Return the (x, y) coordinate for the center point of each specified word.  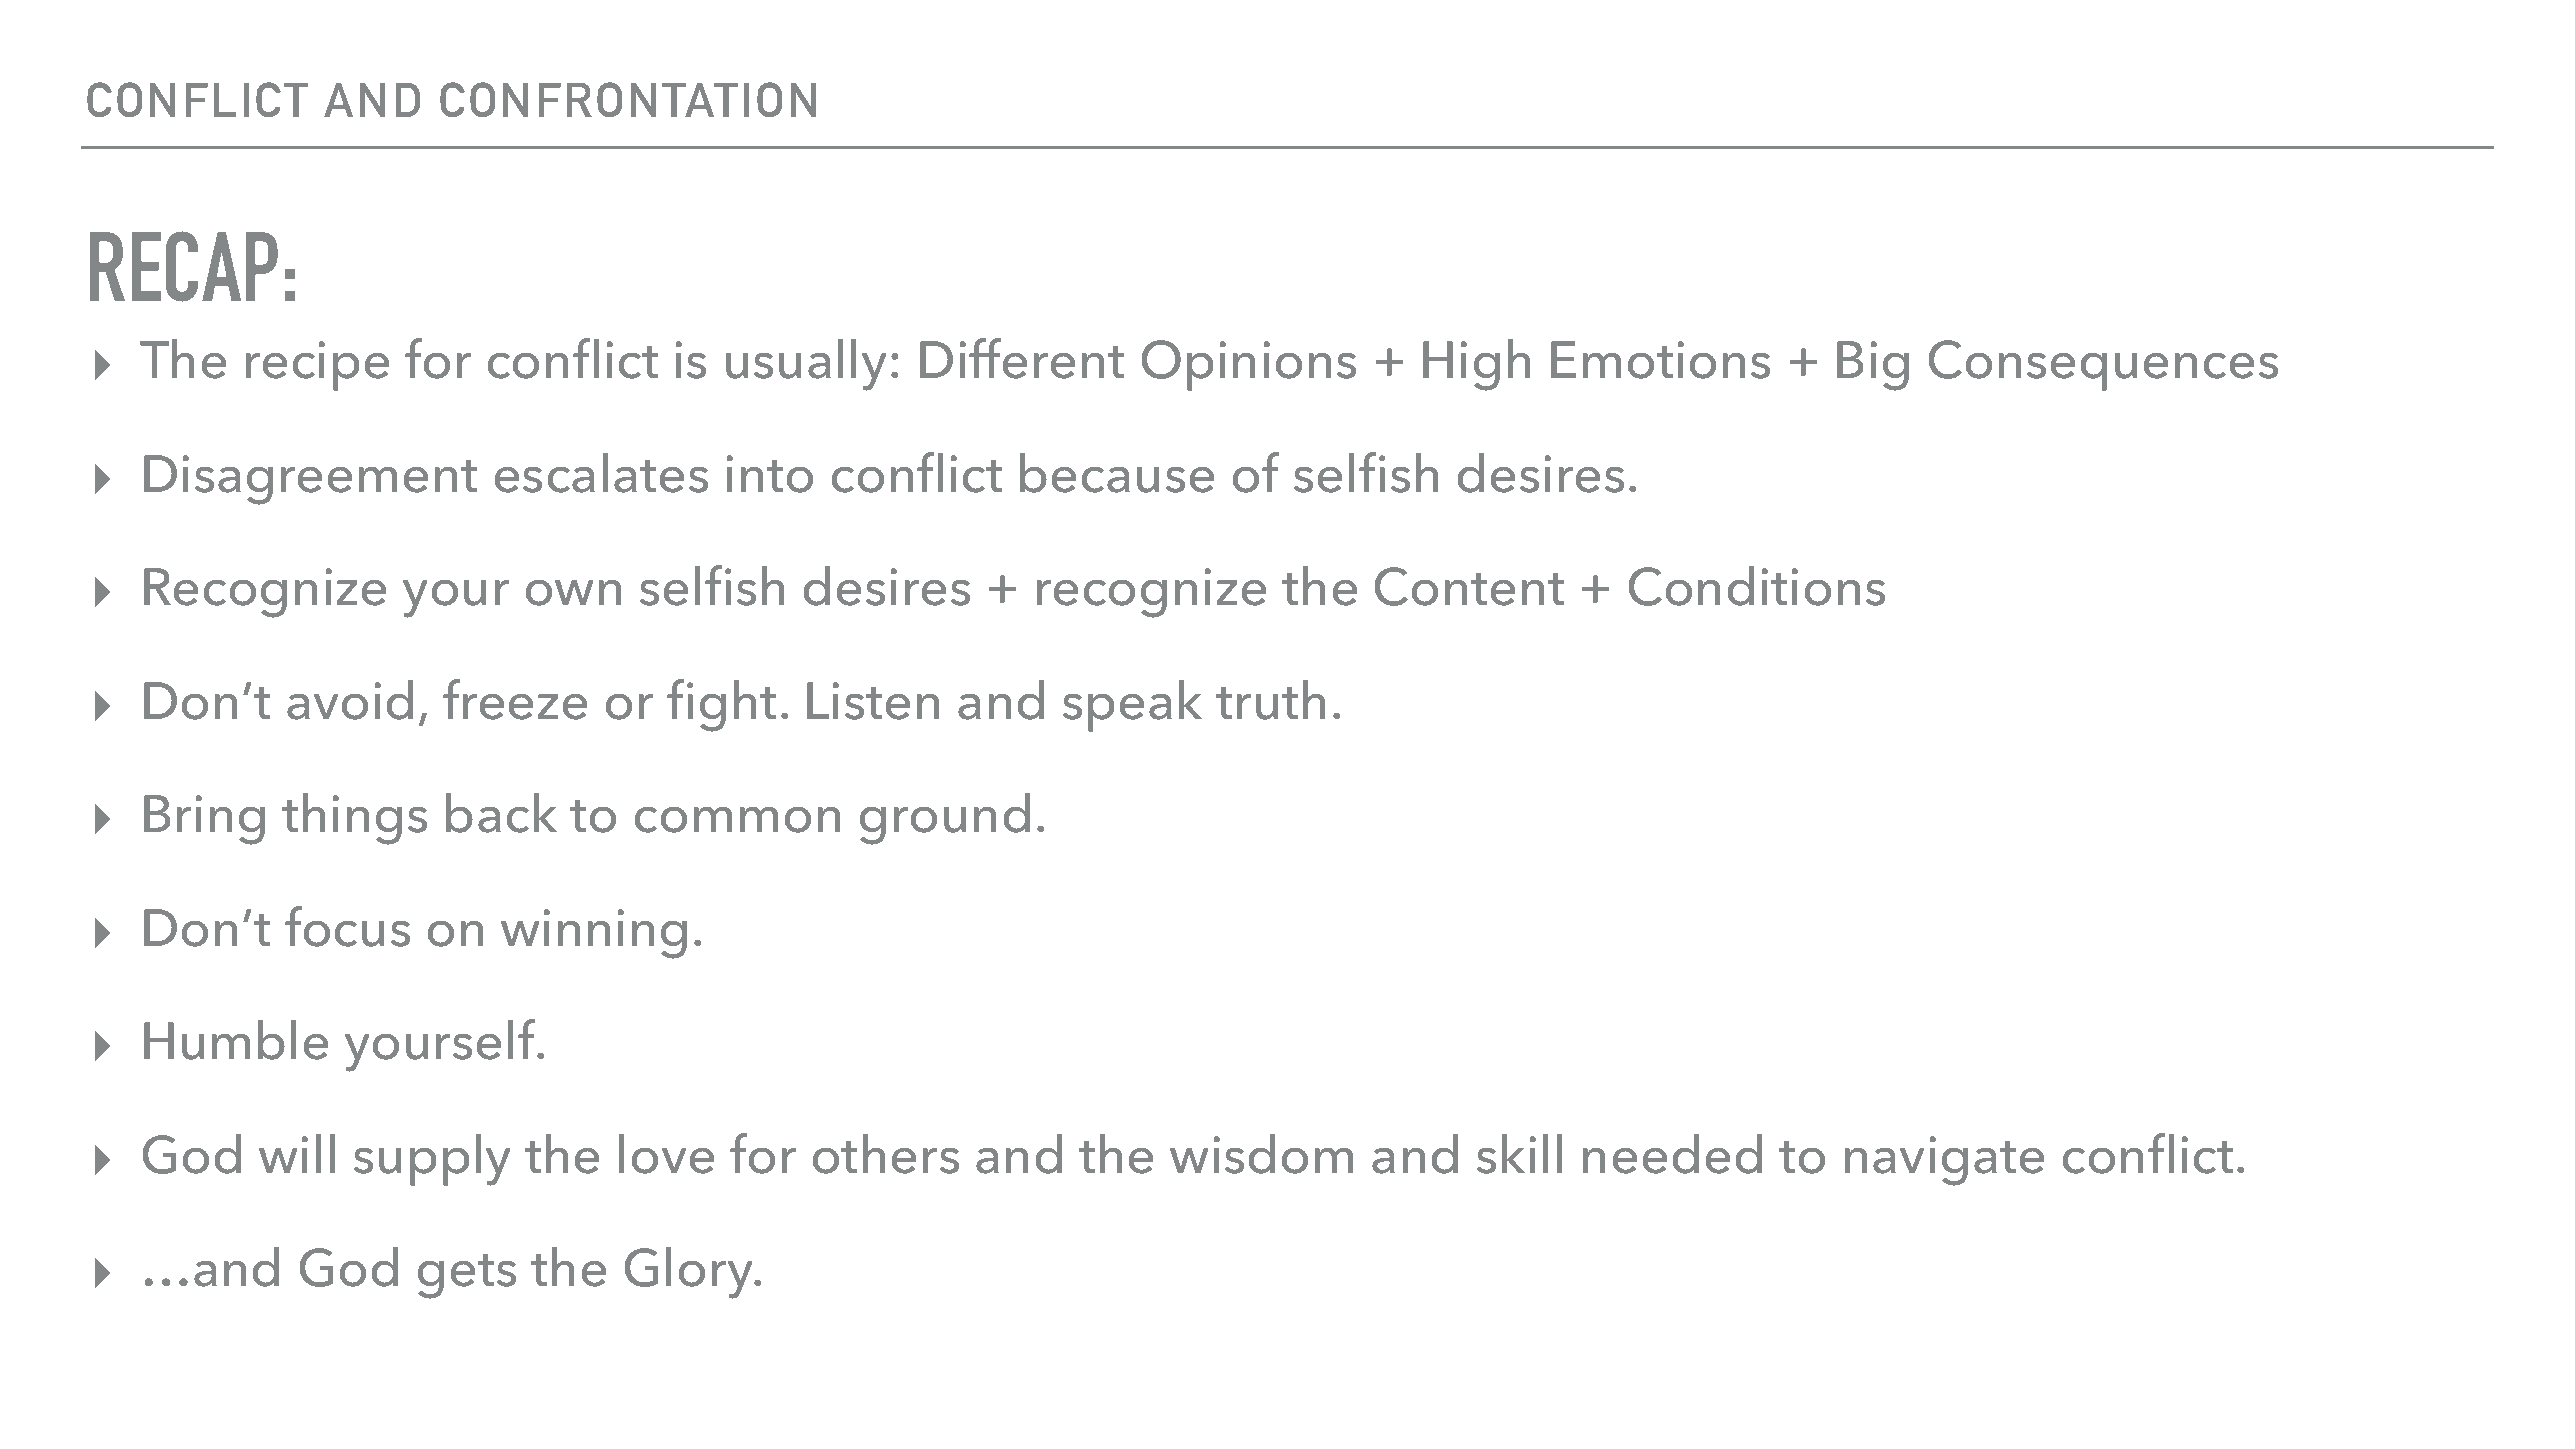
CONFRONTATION (628, 99)
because (1117, 472)
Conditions (1756, 585)
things (354, 818)
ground (945, 818)
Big (1873, 366)
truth (1271, 699)
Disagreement (310, 480)
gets (467, 1276)
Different (1022, 358)
